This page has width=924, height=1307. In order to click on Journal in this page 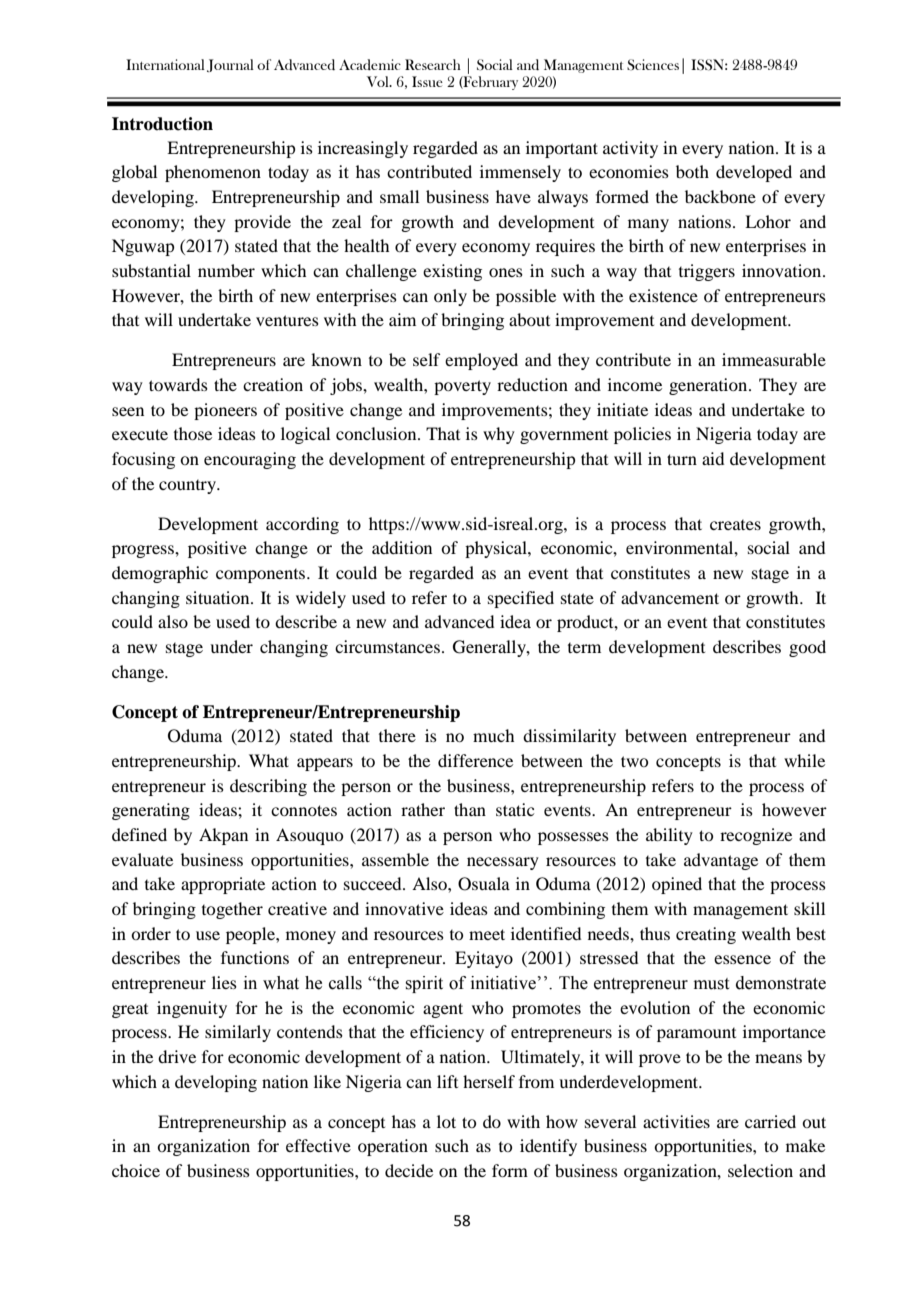, I will do `click(230, 65)`.
